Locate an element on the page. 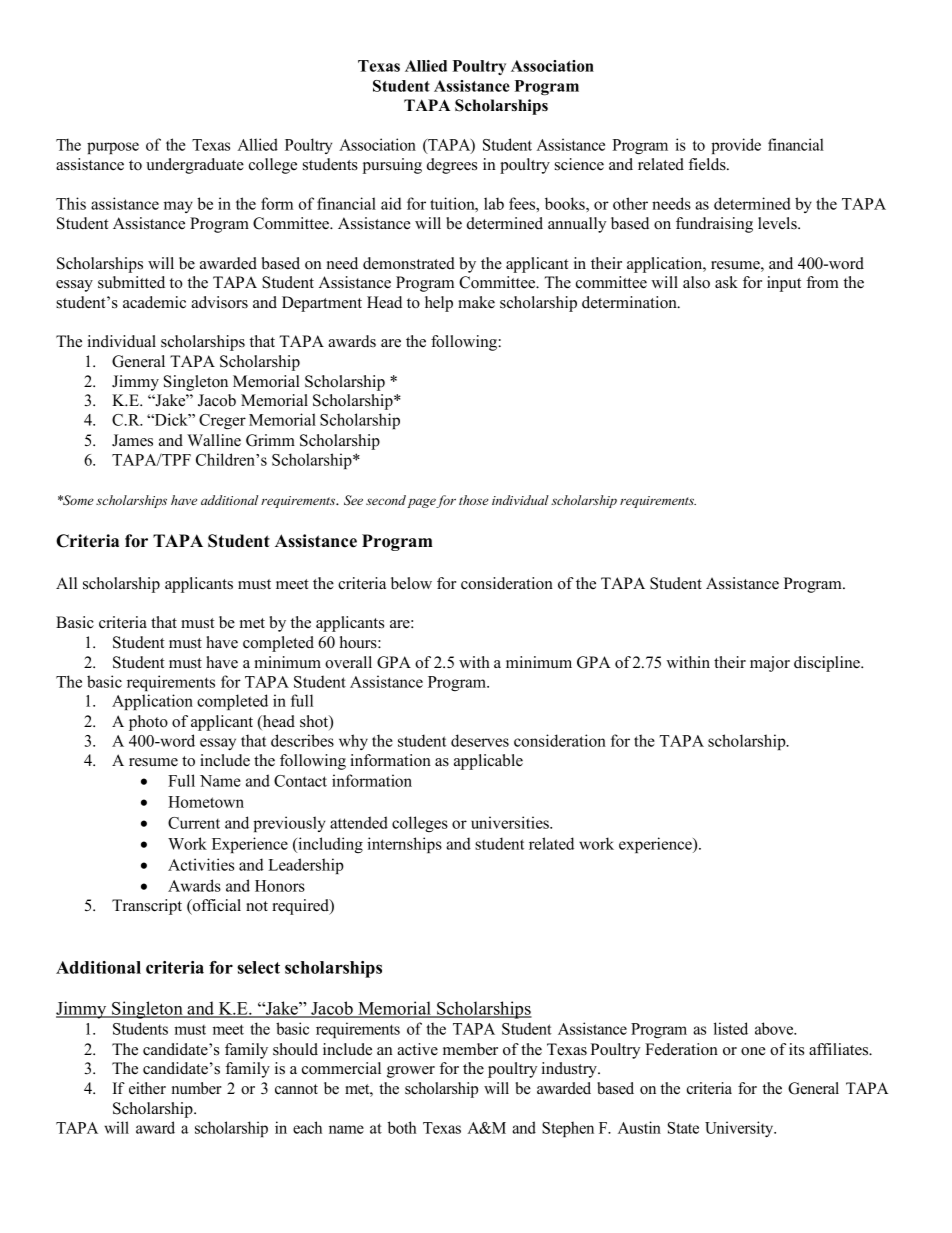  fields is located at coordinates (708, 164).
